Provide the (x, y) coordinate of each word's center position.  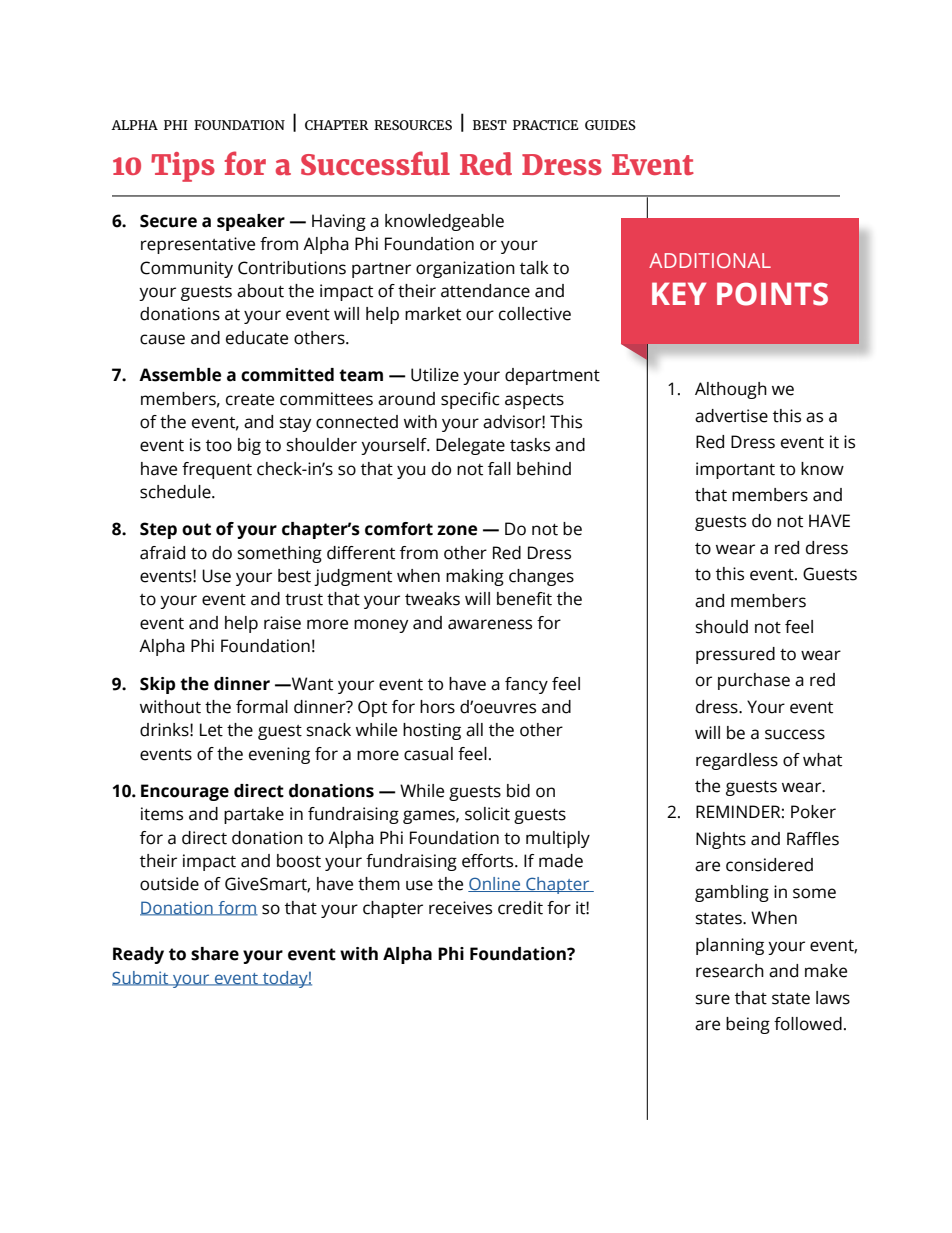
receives (460, 908)
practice (546, 125)
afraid (162, 553)
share (215, 954)
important (735, 470)
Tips (183, 167)
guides (610, 125)
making (475, 577)
